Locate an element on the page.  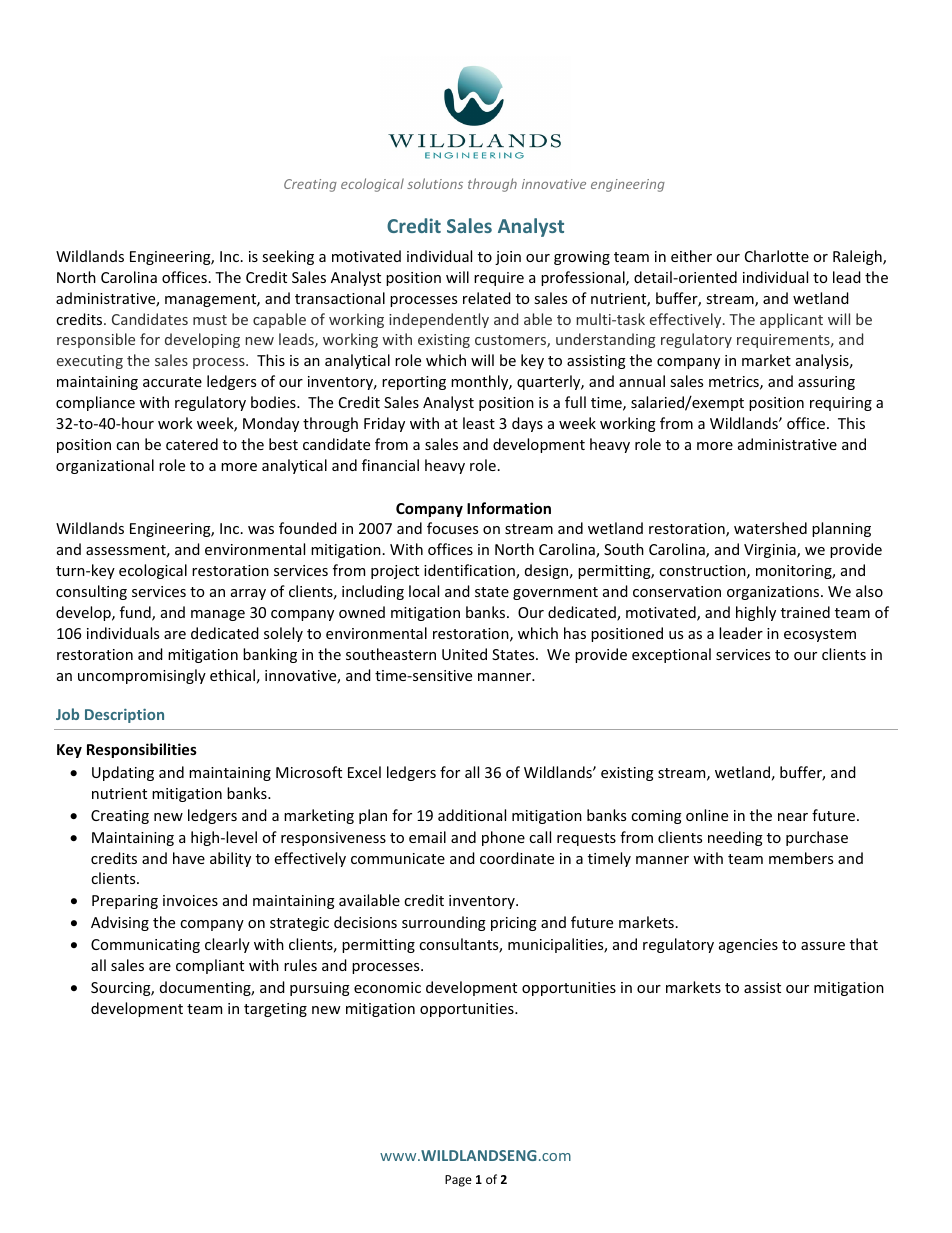
catered is located at coordinates (192, 444).
